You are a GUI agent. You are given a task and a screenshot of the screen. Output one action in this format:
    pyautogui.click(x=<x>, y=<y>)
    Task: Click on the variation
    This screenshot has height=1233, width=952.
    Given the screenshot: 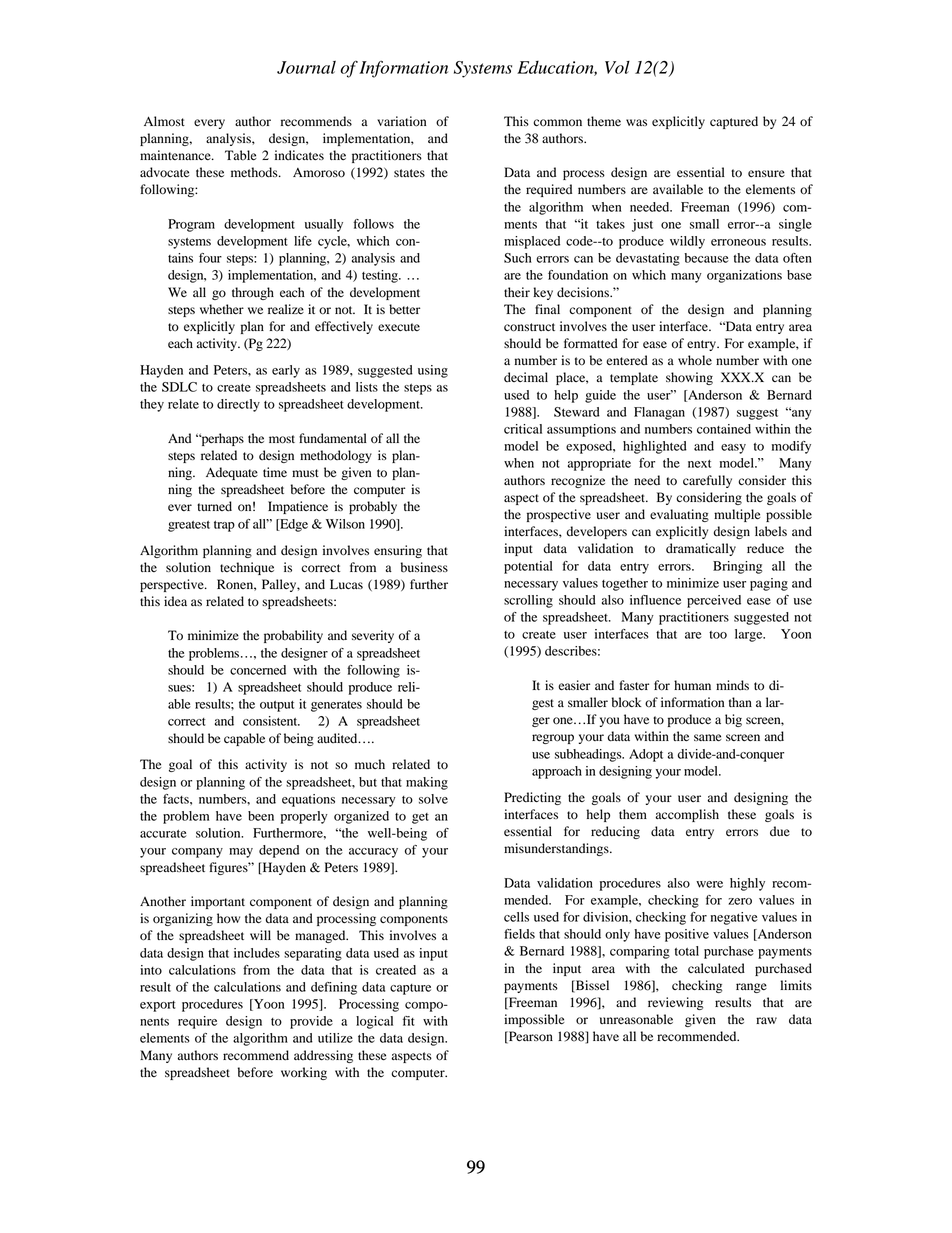 What is the action you would take?
    pyautogui.click(x=401, y=121)
